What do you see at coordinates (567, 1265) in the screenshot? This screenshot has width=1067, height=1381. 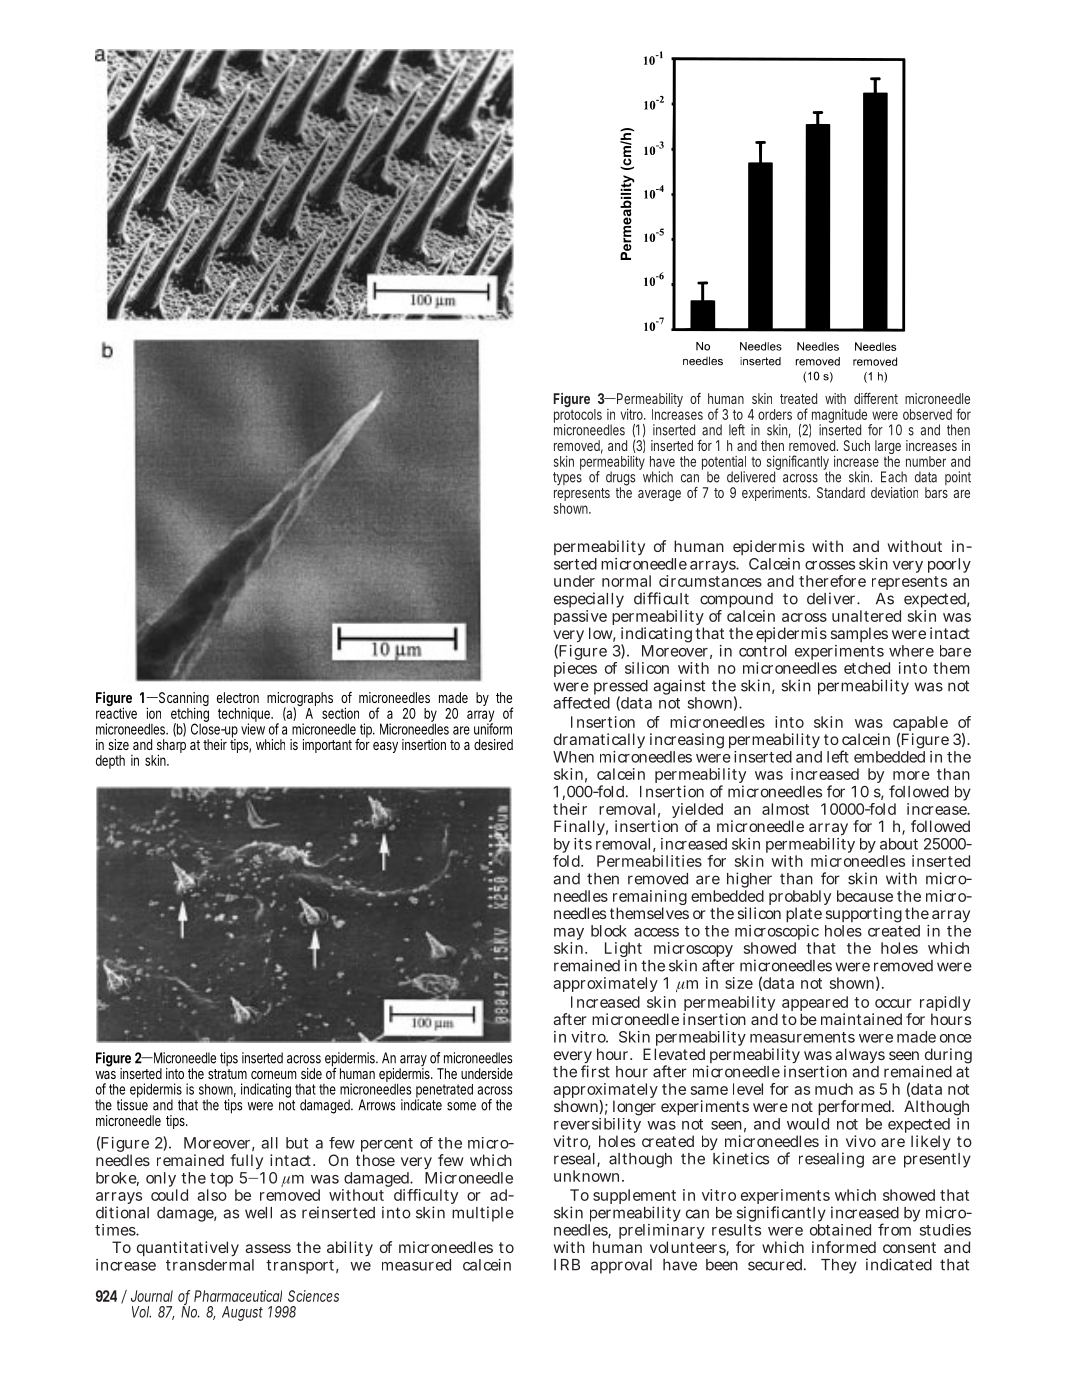 I see `IRB` at bounding box center [567, 1265].
